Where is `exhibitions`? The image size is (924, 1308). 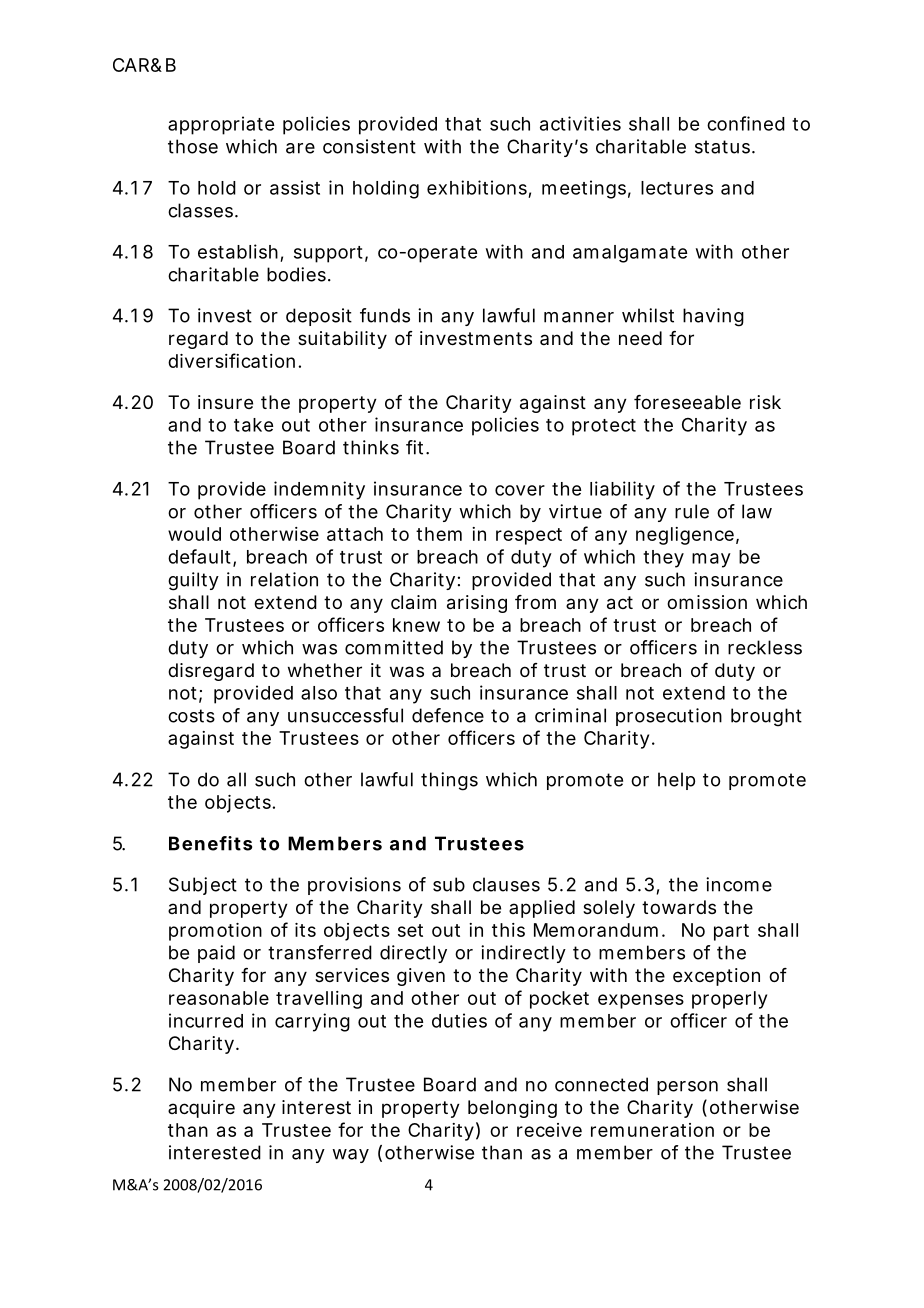 exhibitions is located at coordinates (477, 187).
